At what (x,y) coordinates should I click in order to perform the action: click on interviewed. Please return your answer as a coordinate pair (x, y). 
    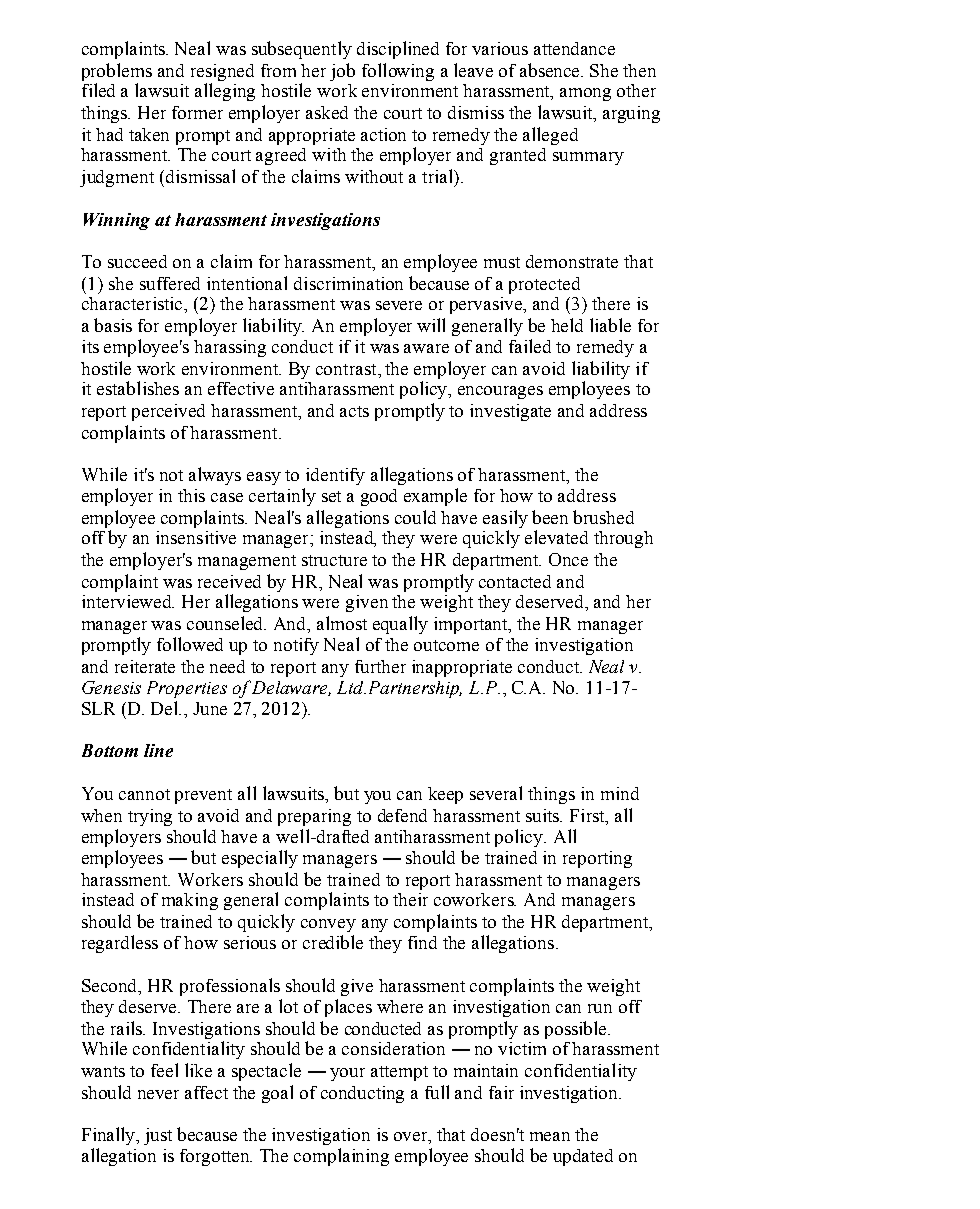
    Looking at the image, I should click on (128, 601).
